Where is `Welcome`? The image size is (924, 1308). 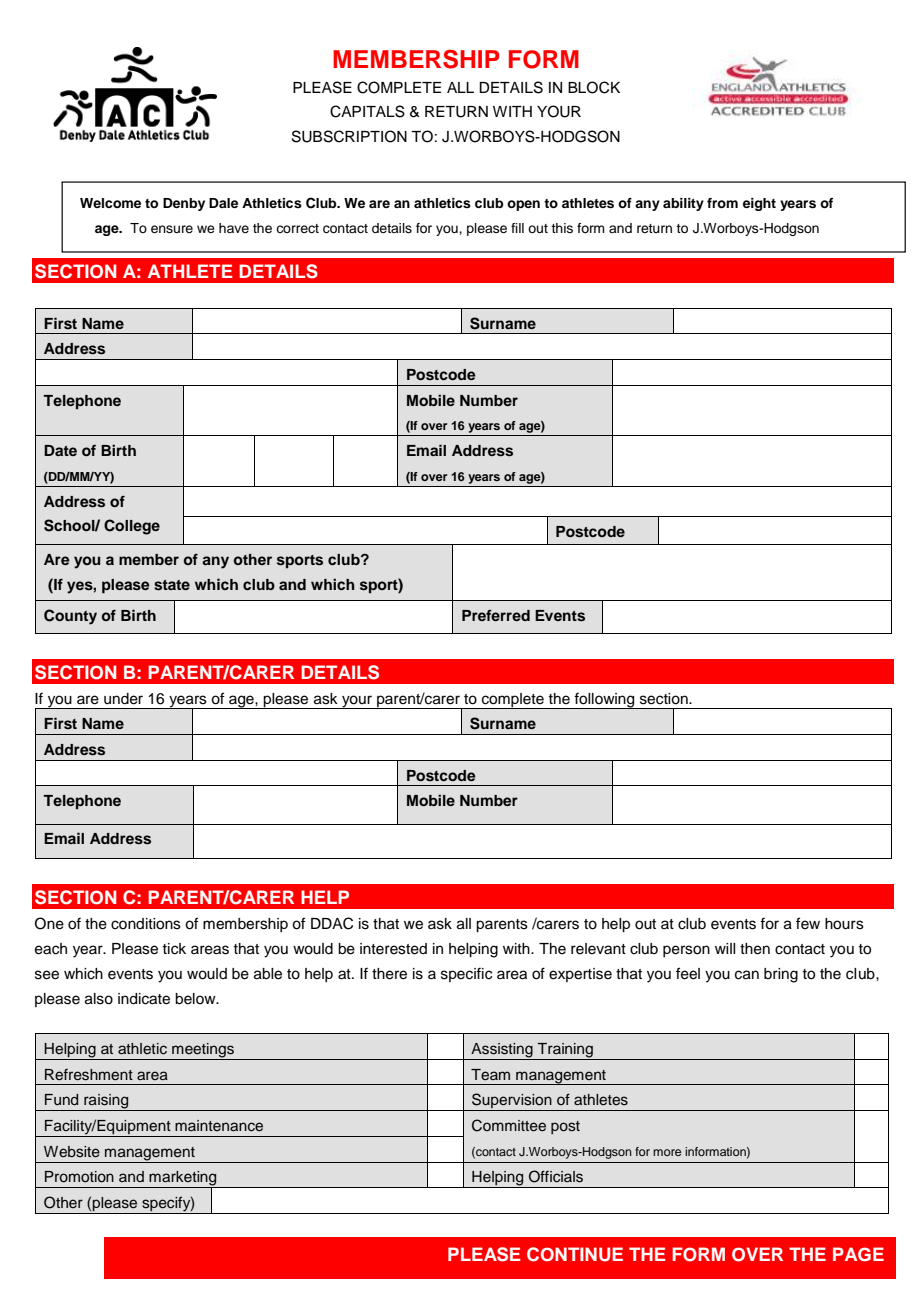
Welcome is located at coordinates (110, 203).
